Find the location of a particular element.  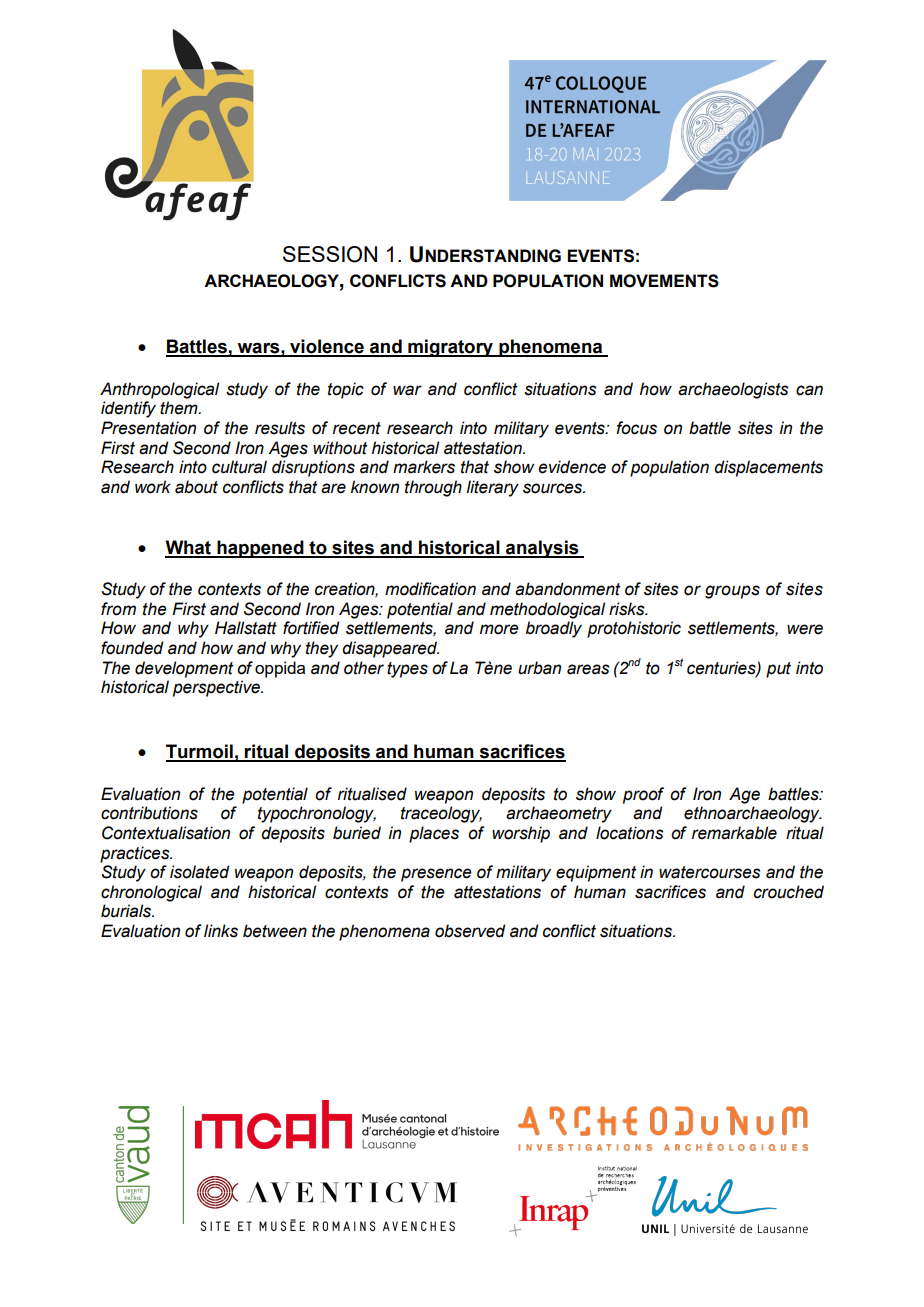

literary is located at coordinates (492, 488).
